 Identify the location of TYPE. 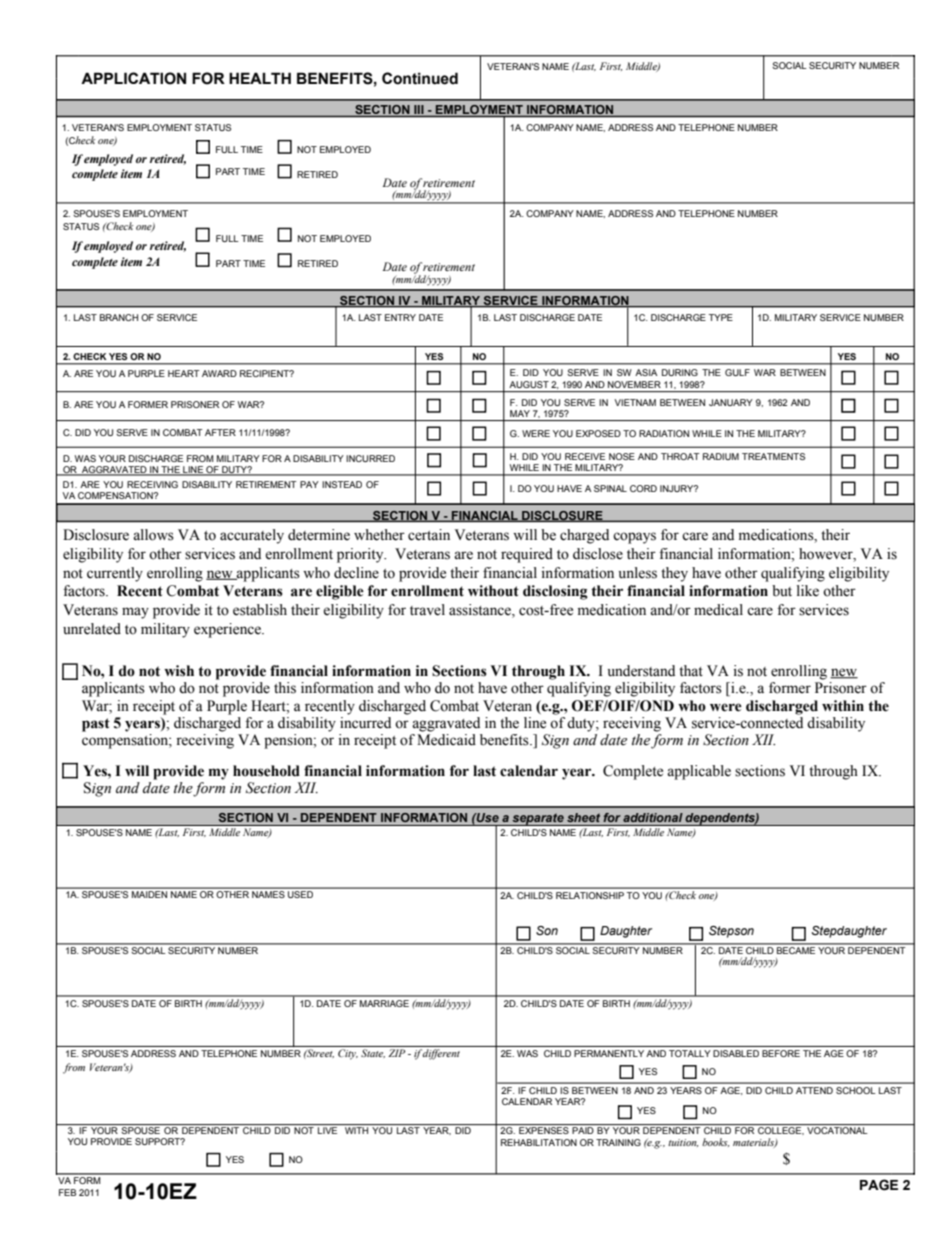
(721, 317).
